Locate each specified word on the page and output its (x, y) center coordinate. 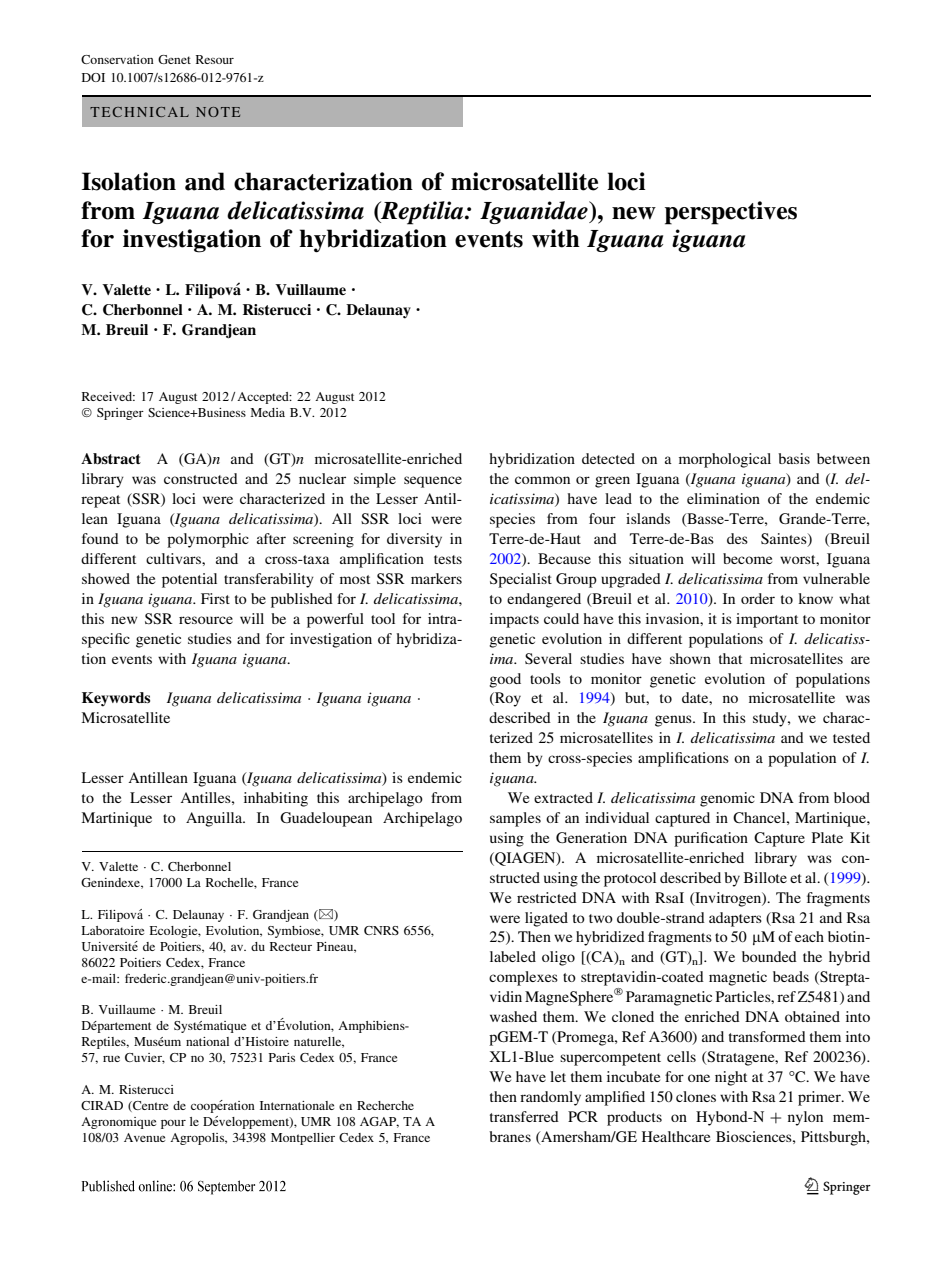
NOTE (218, 112)
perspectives (731, 213)
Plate (827, 837)
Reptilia (422, 213)
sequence (433, 482)
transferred (524, 1116)
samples (515, 819)
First (215, 598)
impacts (514, 620)
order (758, 598)
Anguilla (215, 819)
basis (794, 458)
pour (173, 1124)
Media (268, 412)
